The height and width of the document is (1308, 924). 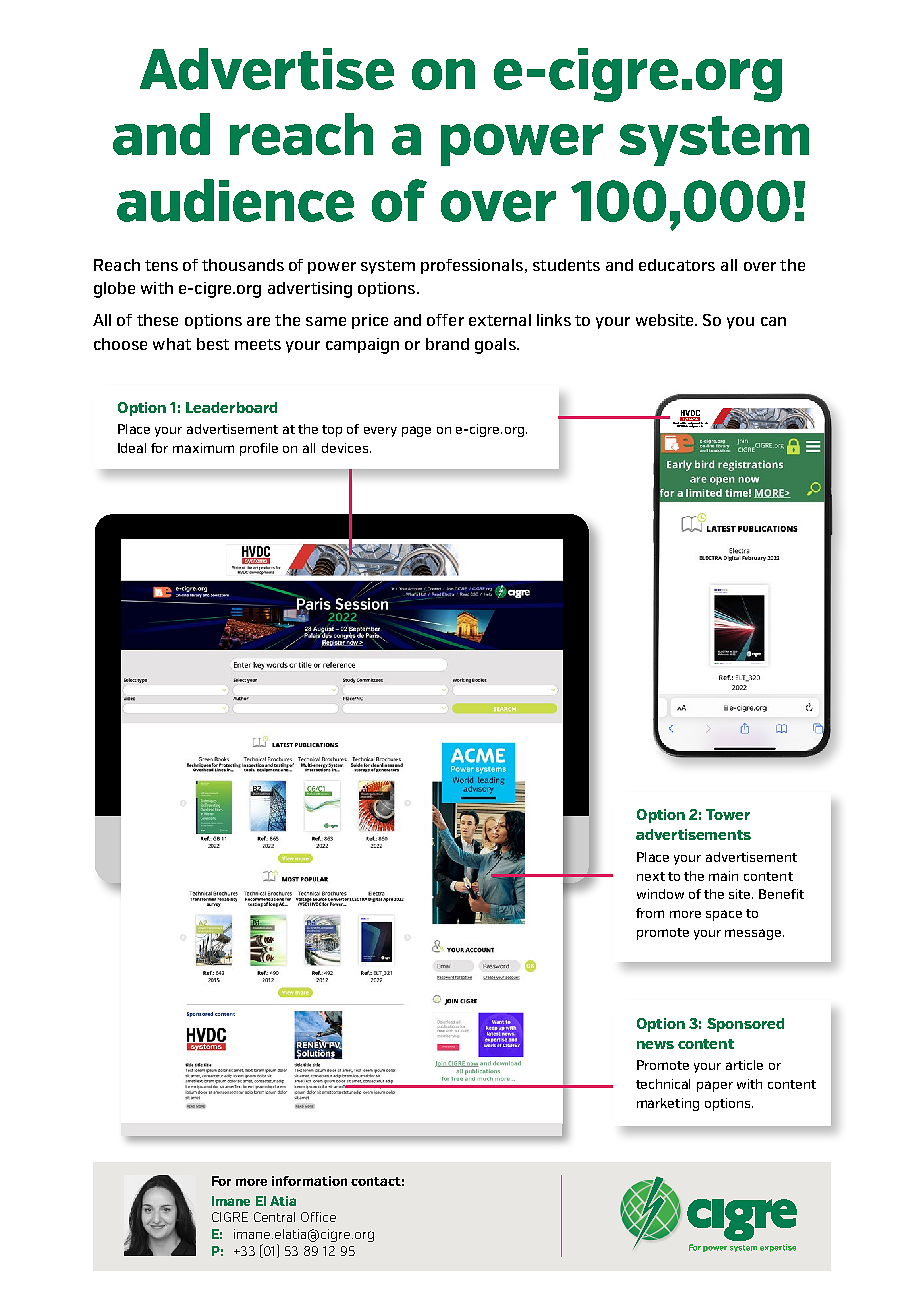 I want to click on maximum, so click(x=203, y=448).
